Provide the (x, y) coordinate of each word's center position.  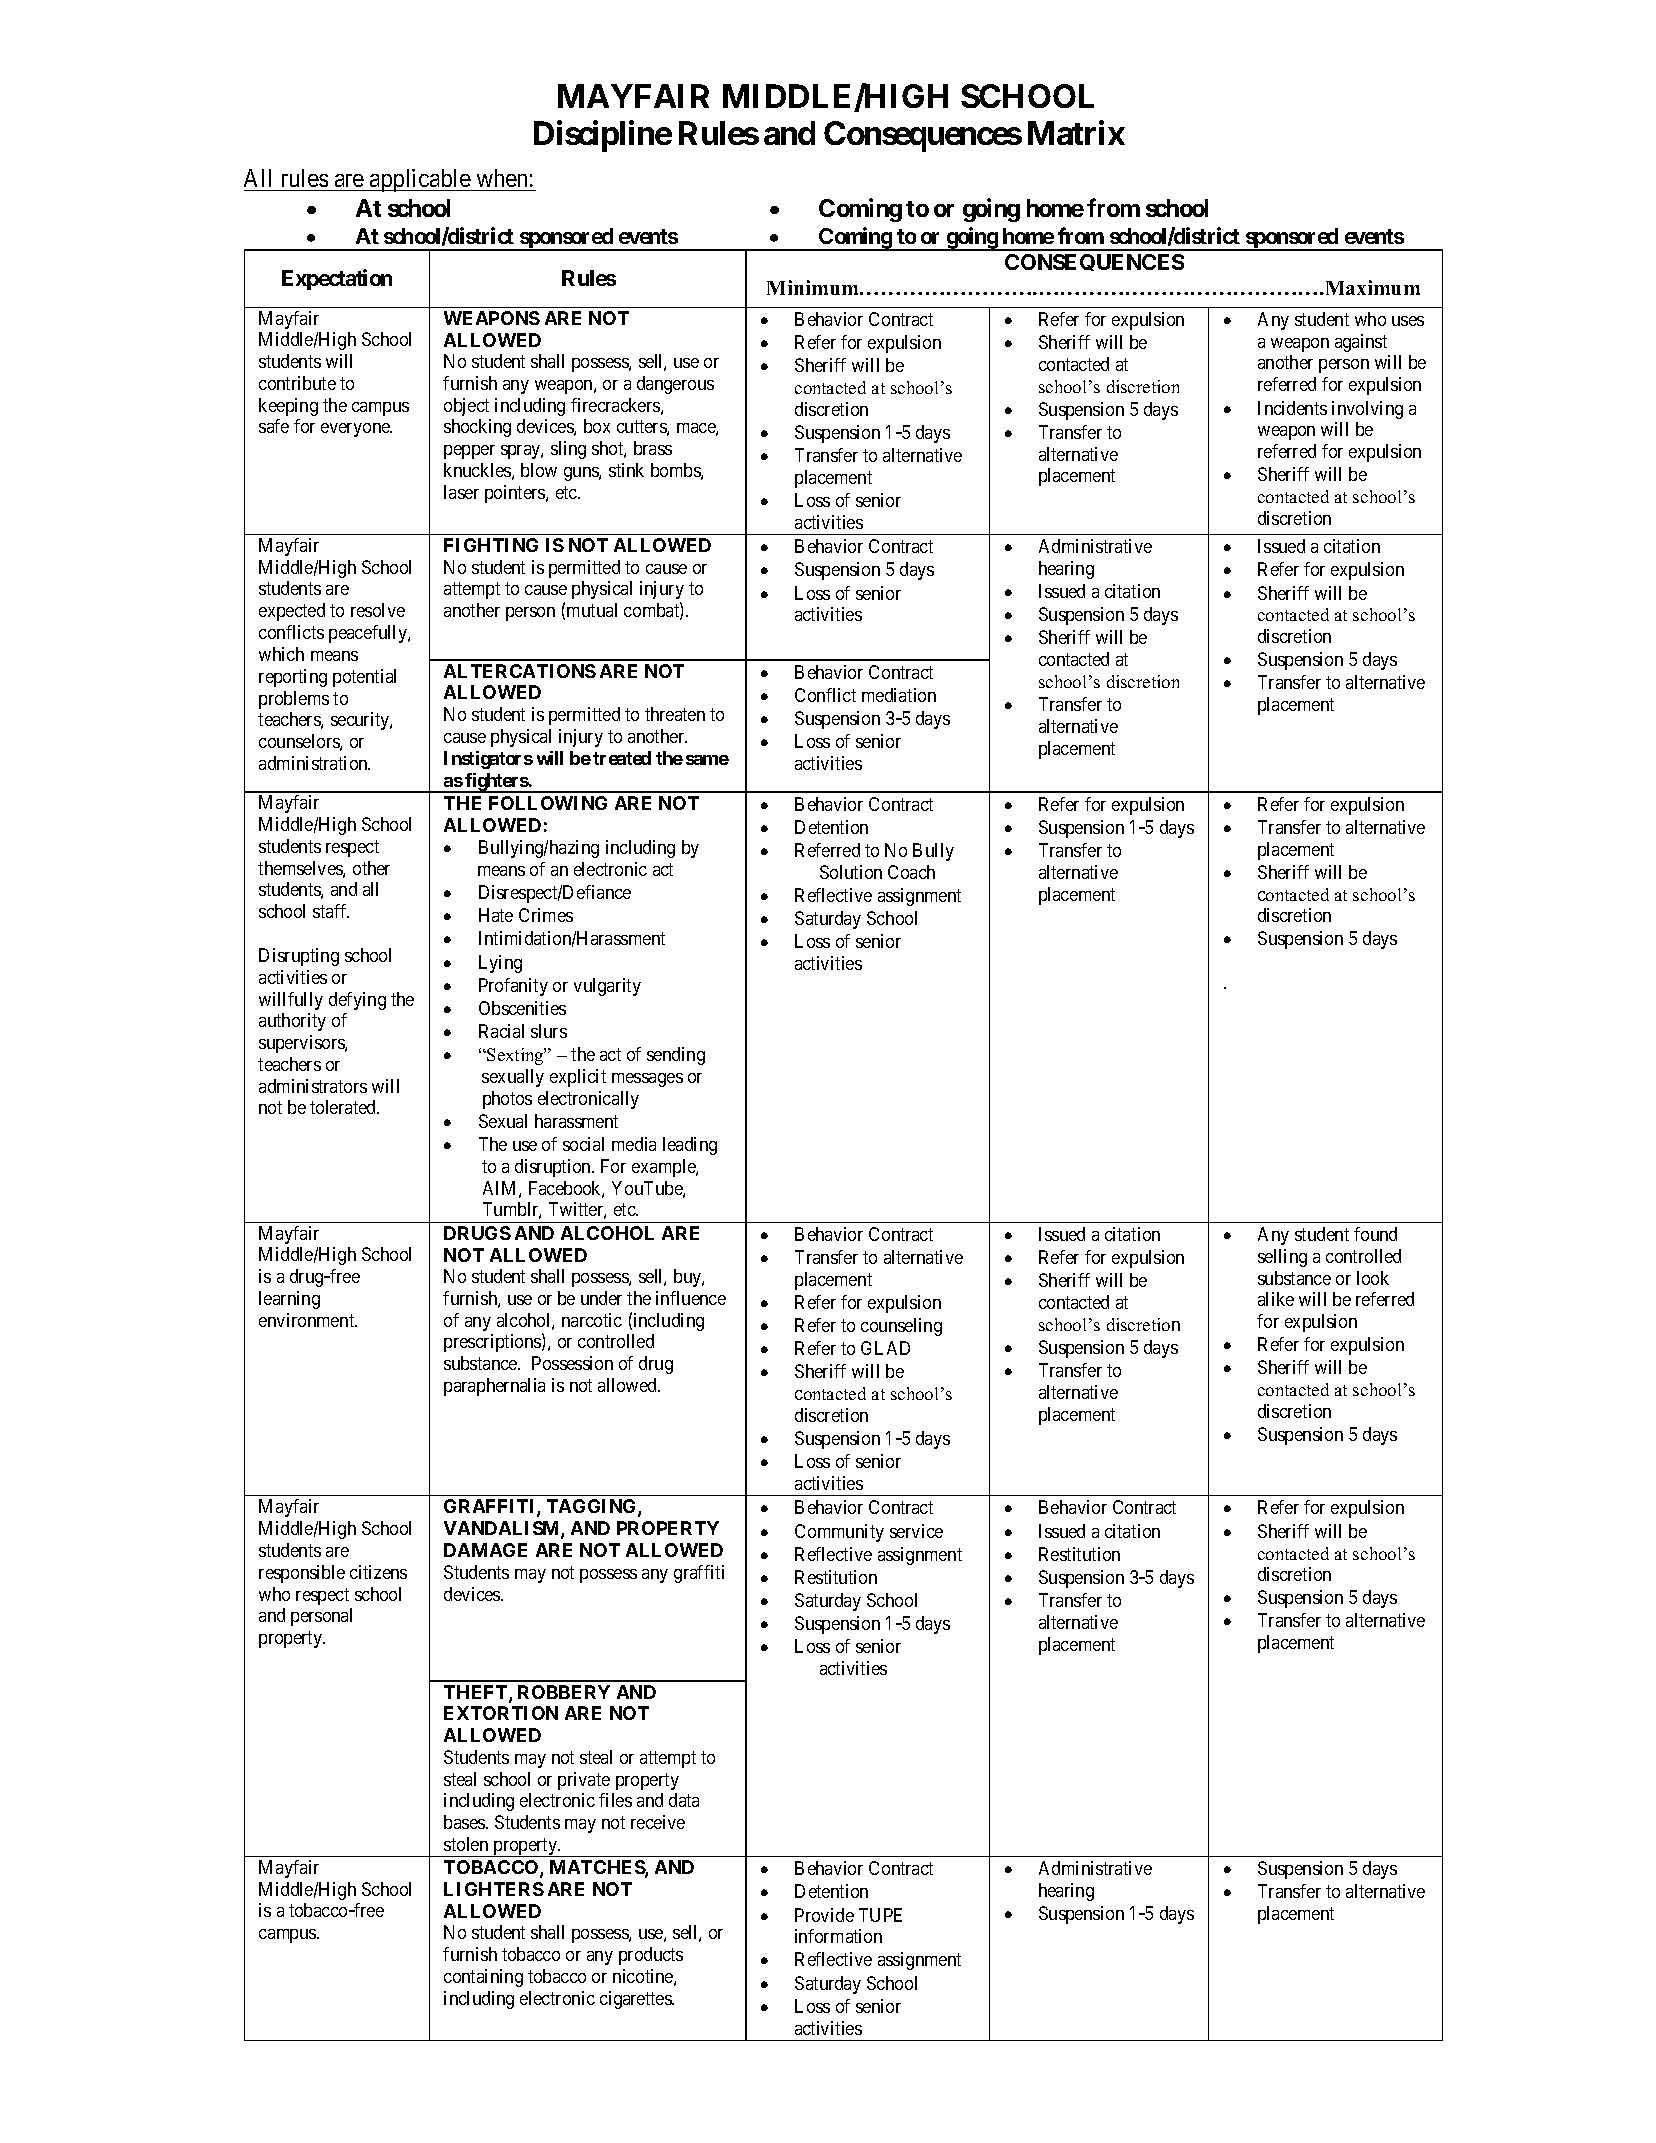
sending (676, 1056)
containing (483, 1978)
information (838, 1936)
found (1375, 1234)
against (1361, 343)
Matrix (1076, 133)
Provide (824, 1915)
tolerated (344, 1107)
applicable (420, 180)
